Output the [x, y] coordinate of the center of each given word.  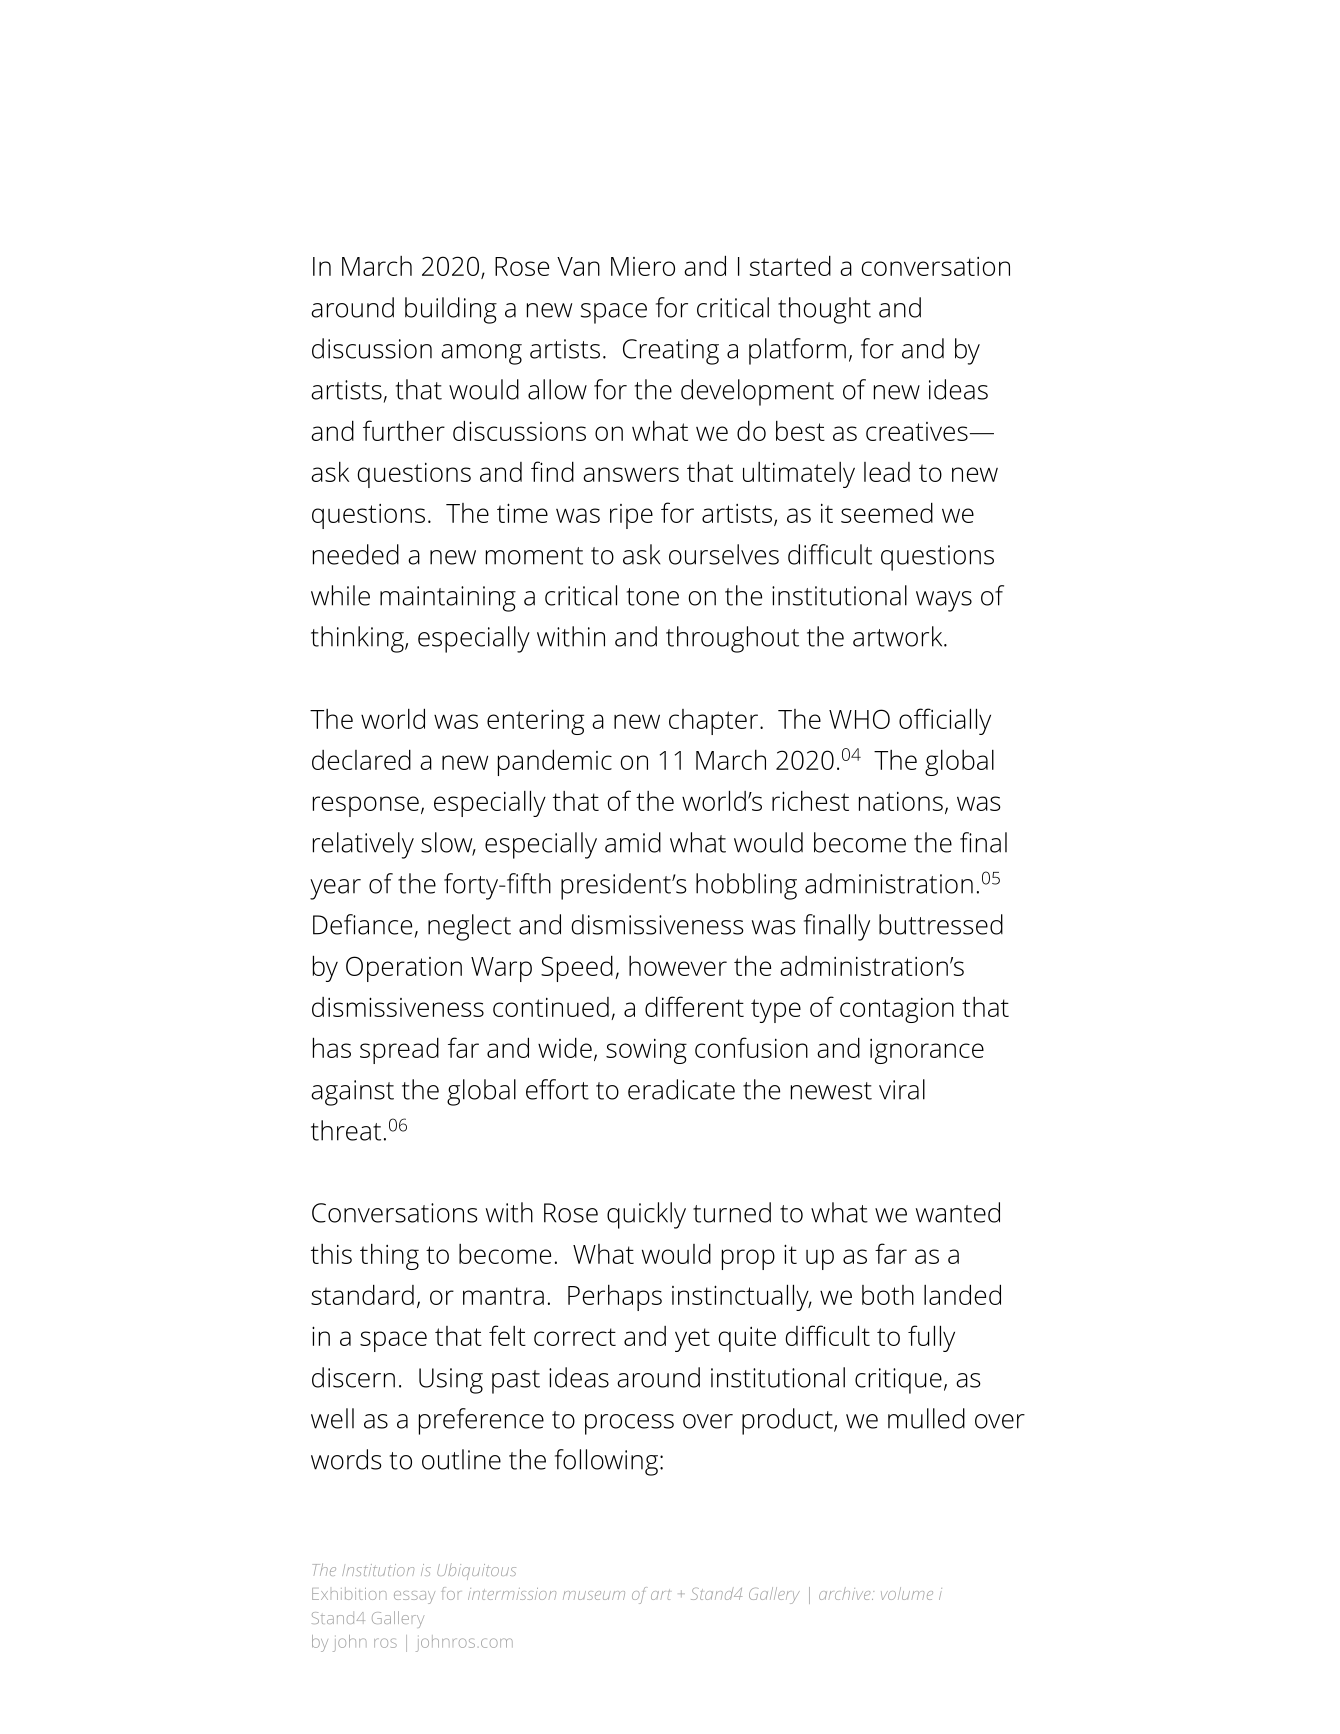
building [451, 310]
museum [594, 1595]
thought [824, 310]
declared [361, 759]
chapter [713, 722]
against [352, 1093]
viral [902, 1089]
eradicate [681, 1089]
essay [414, 1597]
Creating [671, 352]
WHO [859, 719]
